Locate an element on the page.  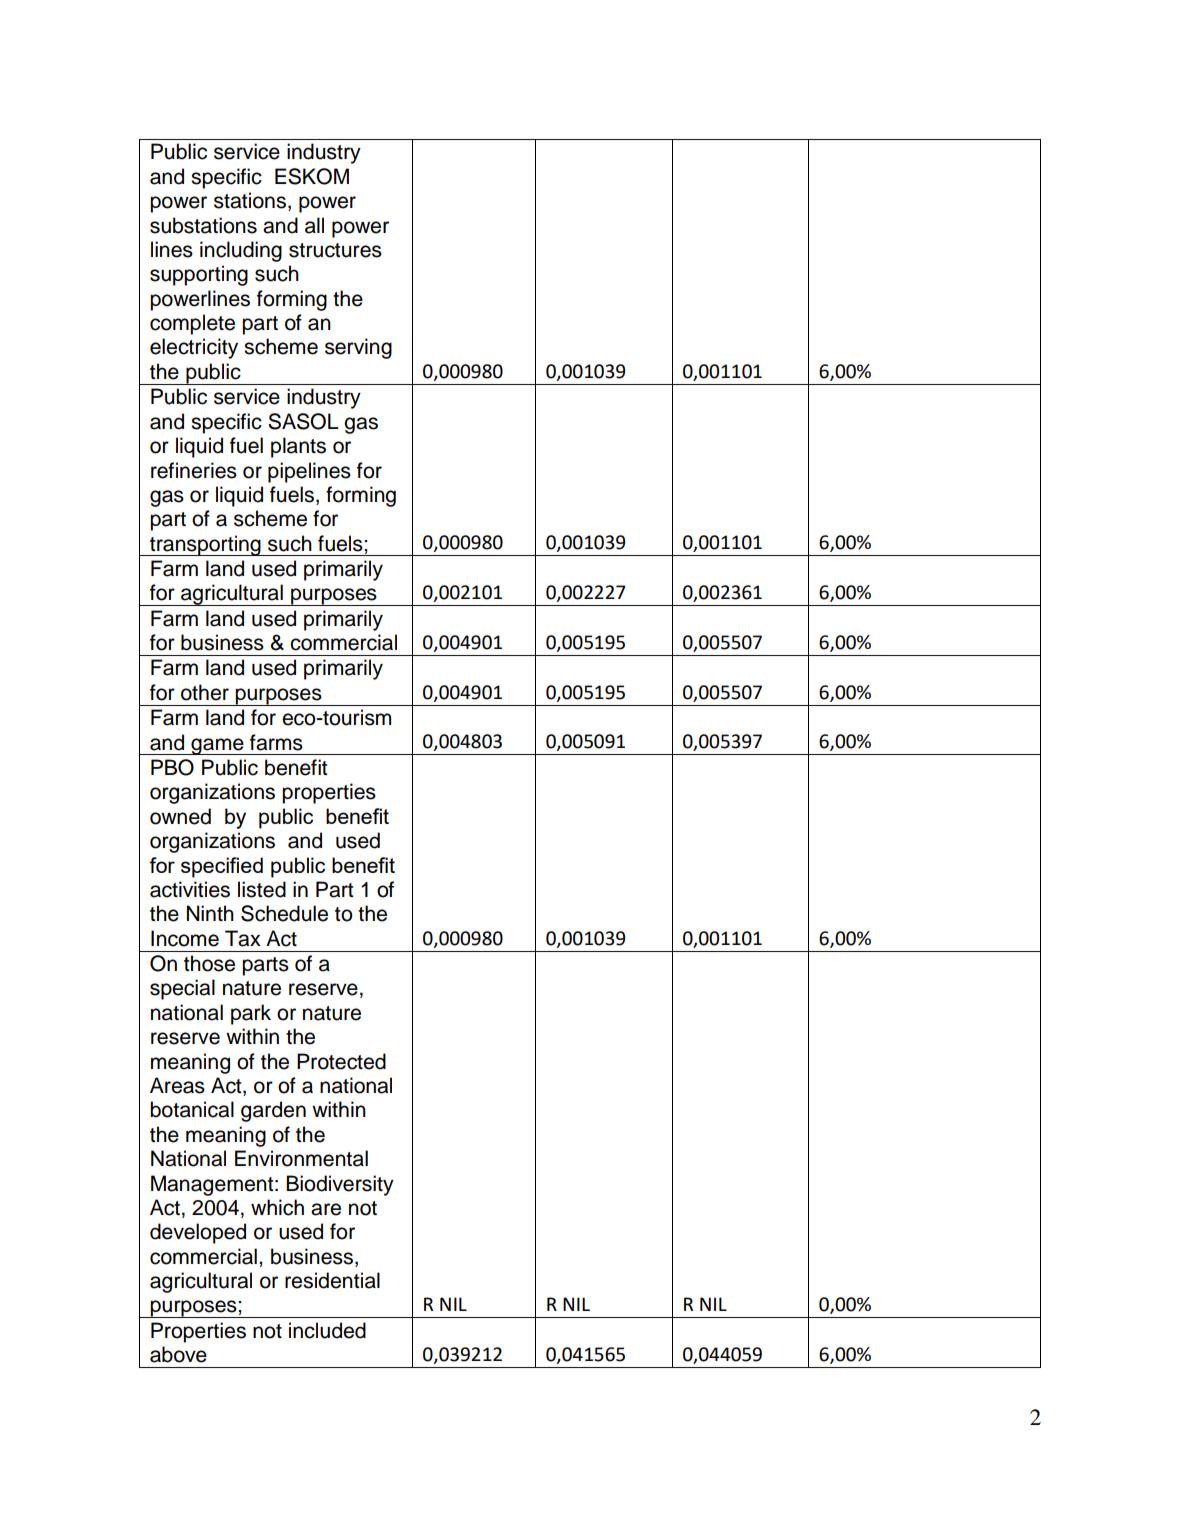
structures is located at coordinates (335, 250).
